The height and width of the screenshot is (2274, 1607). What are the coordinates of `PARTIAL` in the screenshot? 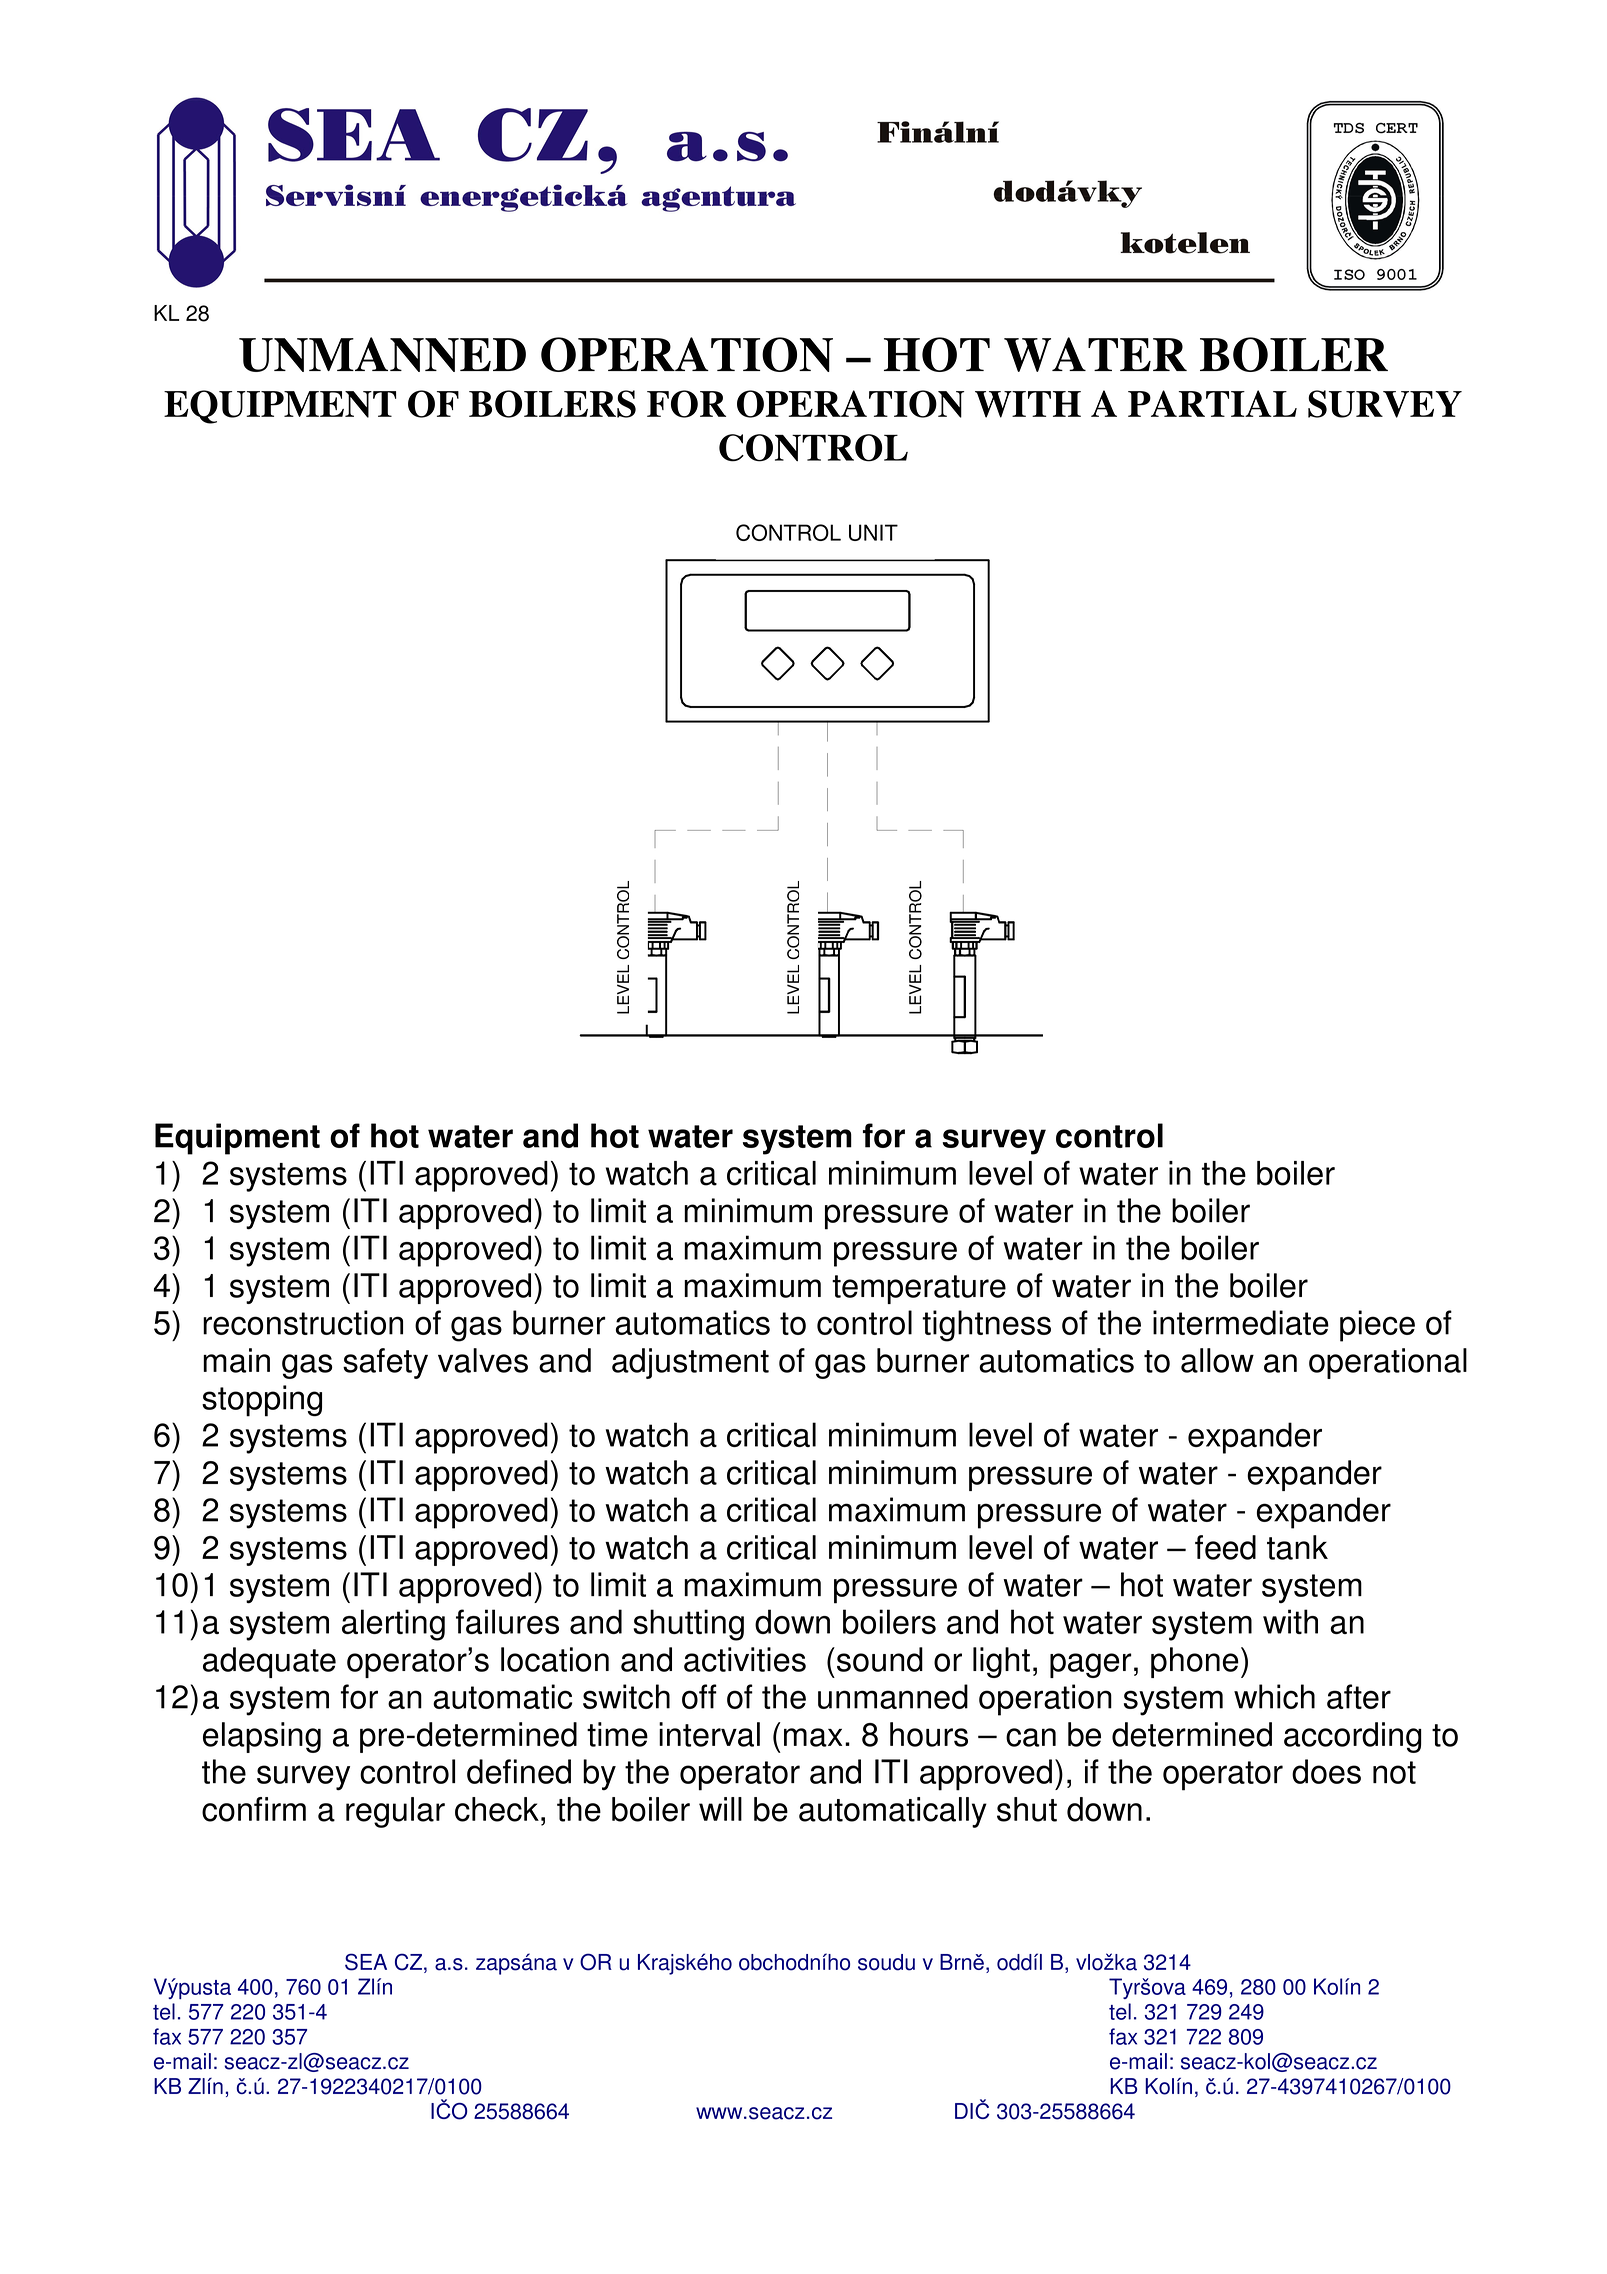 It's located at (1212, 403).
